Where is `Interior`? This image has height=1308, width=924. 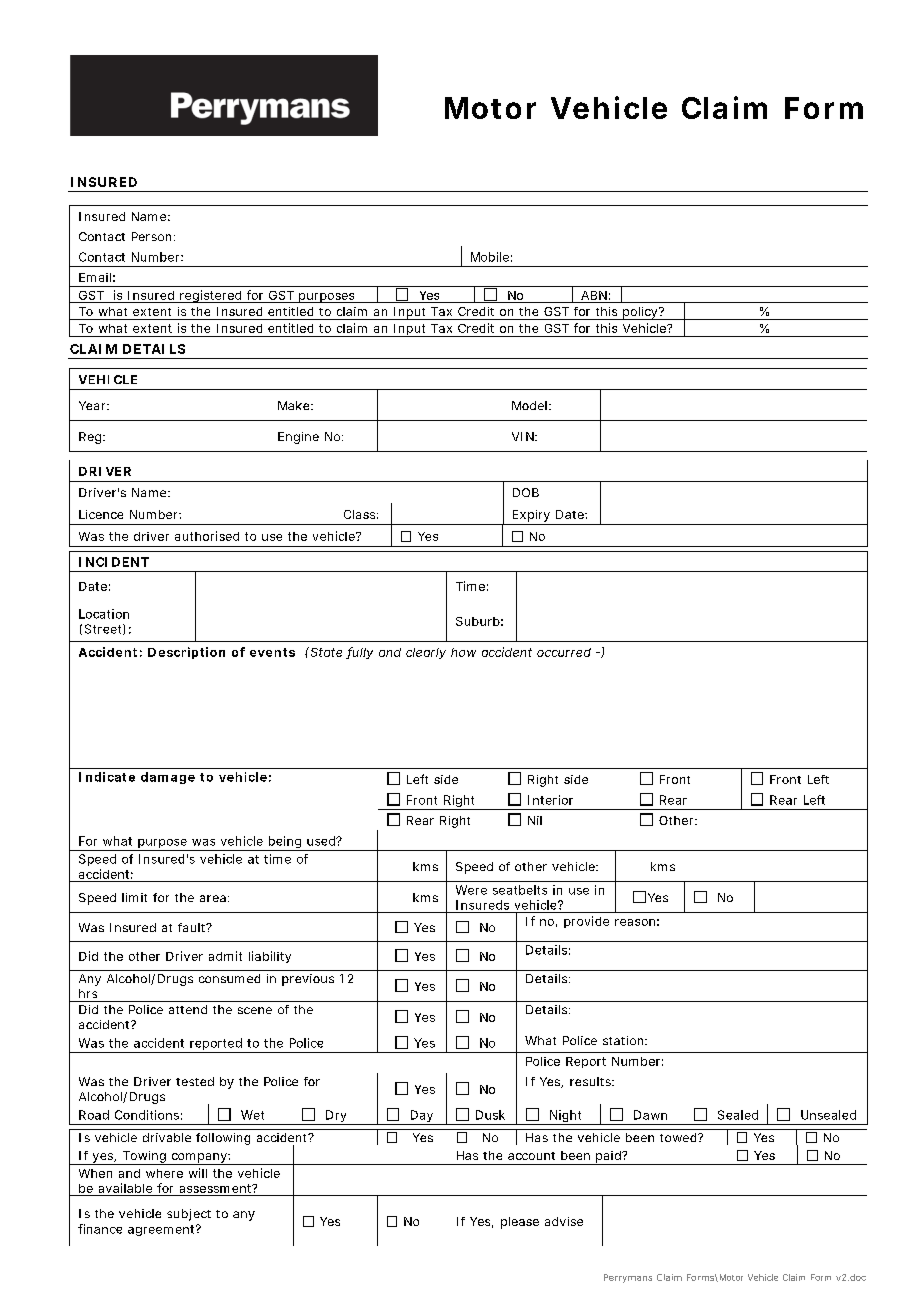
Interior is located at coordinates (550, 800).
